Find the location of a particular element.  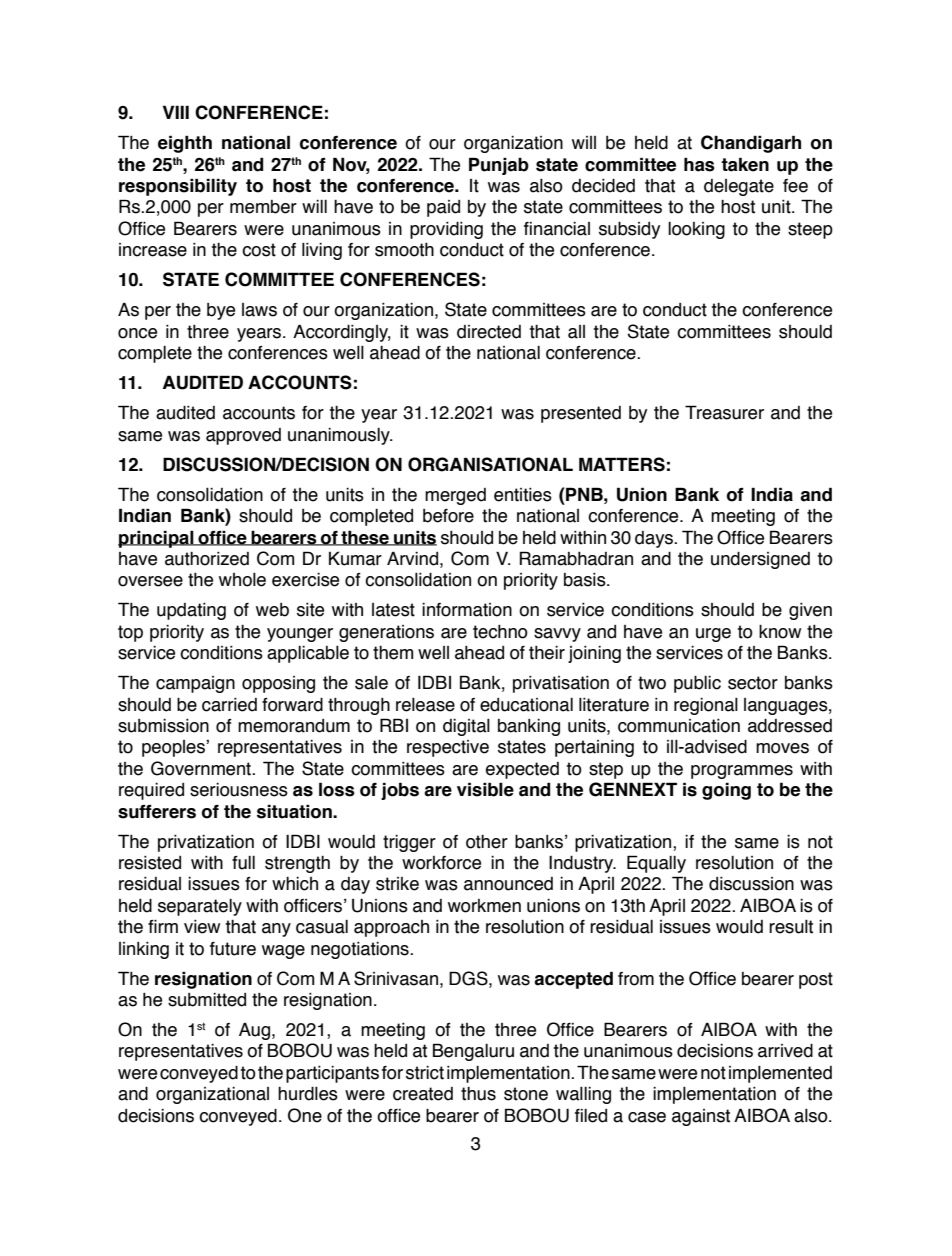

workmen is located at coordinates (484, 906).
